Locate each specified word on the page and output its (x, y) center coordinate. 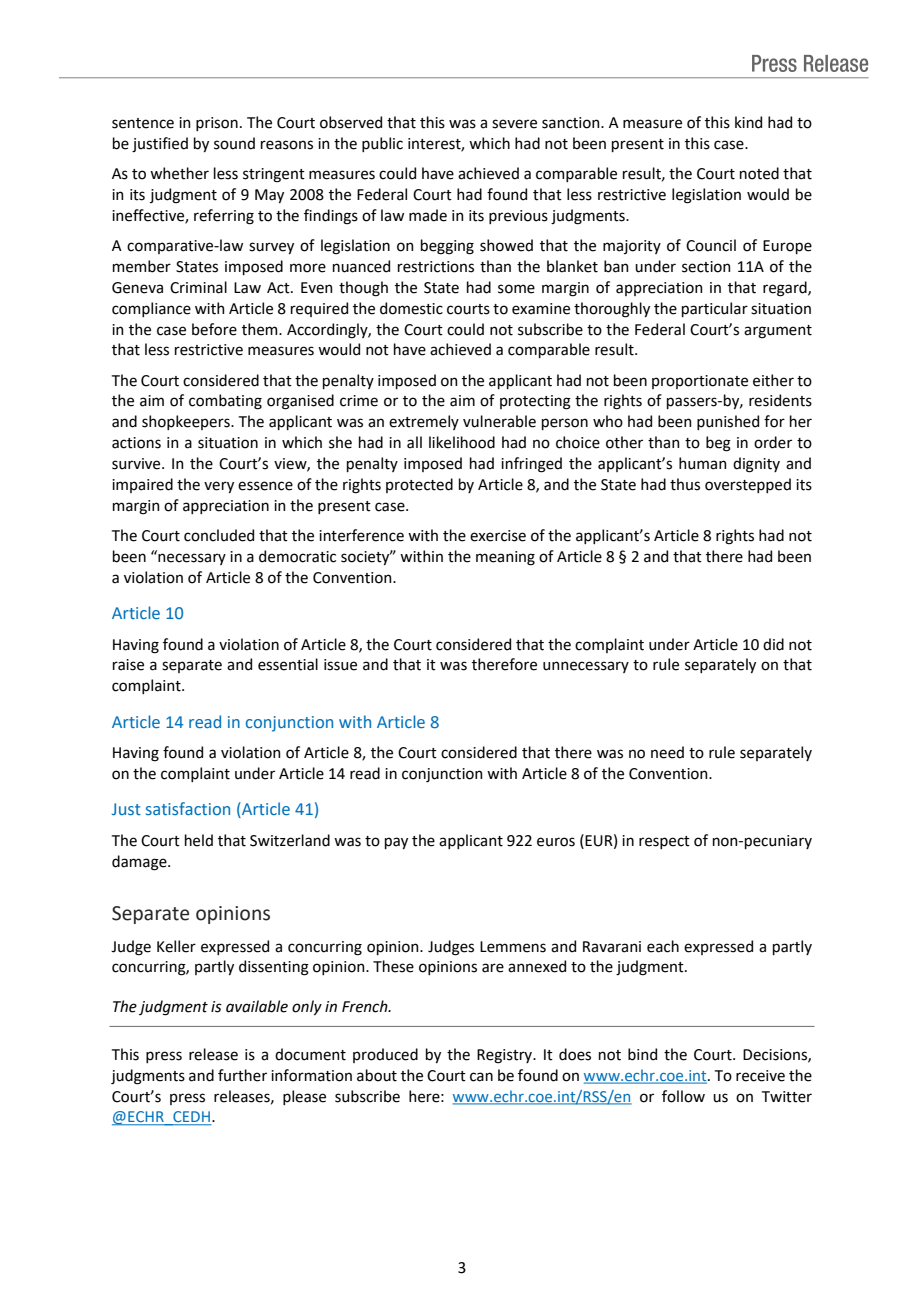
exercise (498, 536)
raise (128, 665)
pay (396, 843)
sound (234, 143)
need (667, 752)
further (242, 1075)
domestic (411, 308)
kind (748, 122)
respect (664, 842)
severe (514, 124)
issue (340, 665)
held (199, 840)
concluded (219, 535)
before (214, 329)
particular (715, 309)
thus (685, 484)
